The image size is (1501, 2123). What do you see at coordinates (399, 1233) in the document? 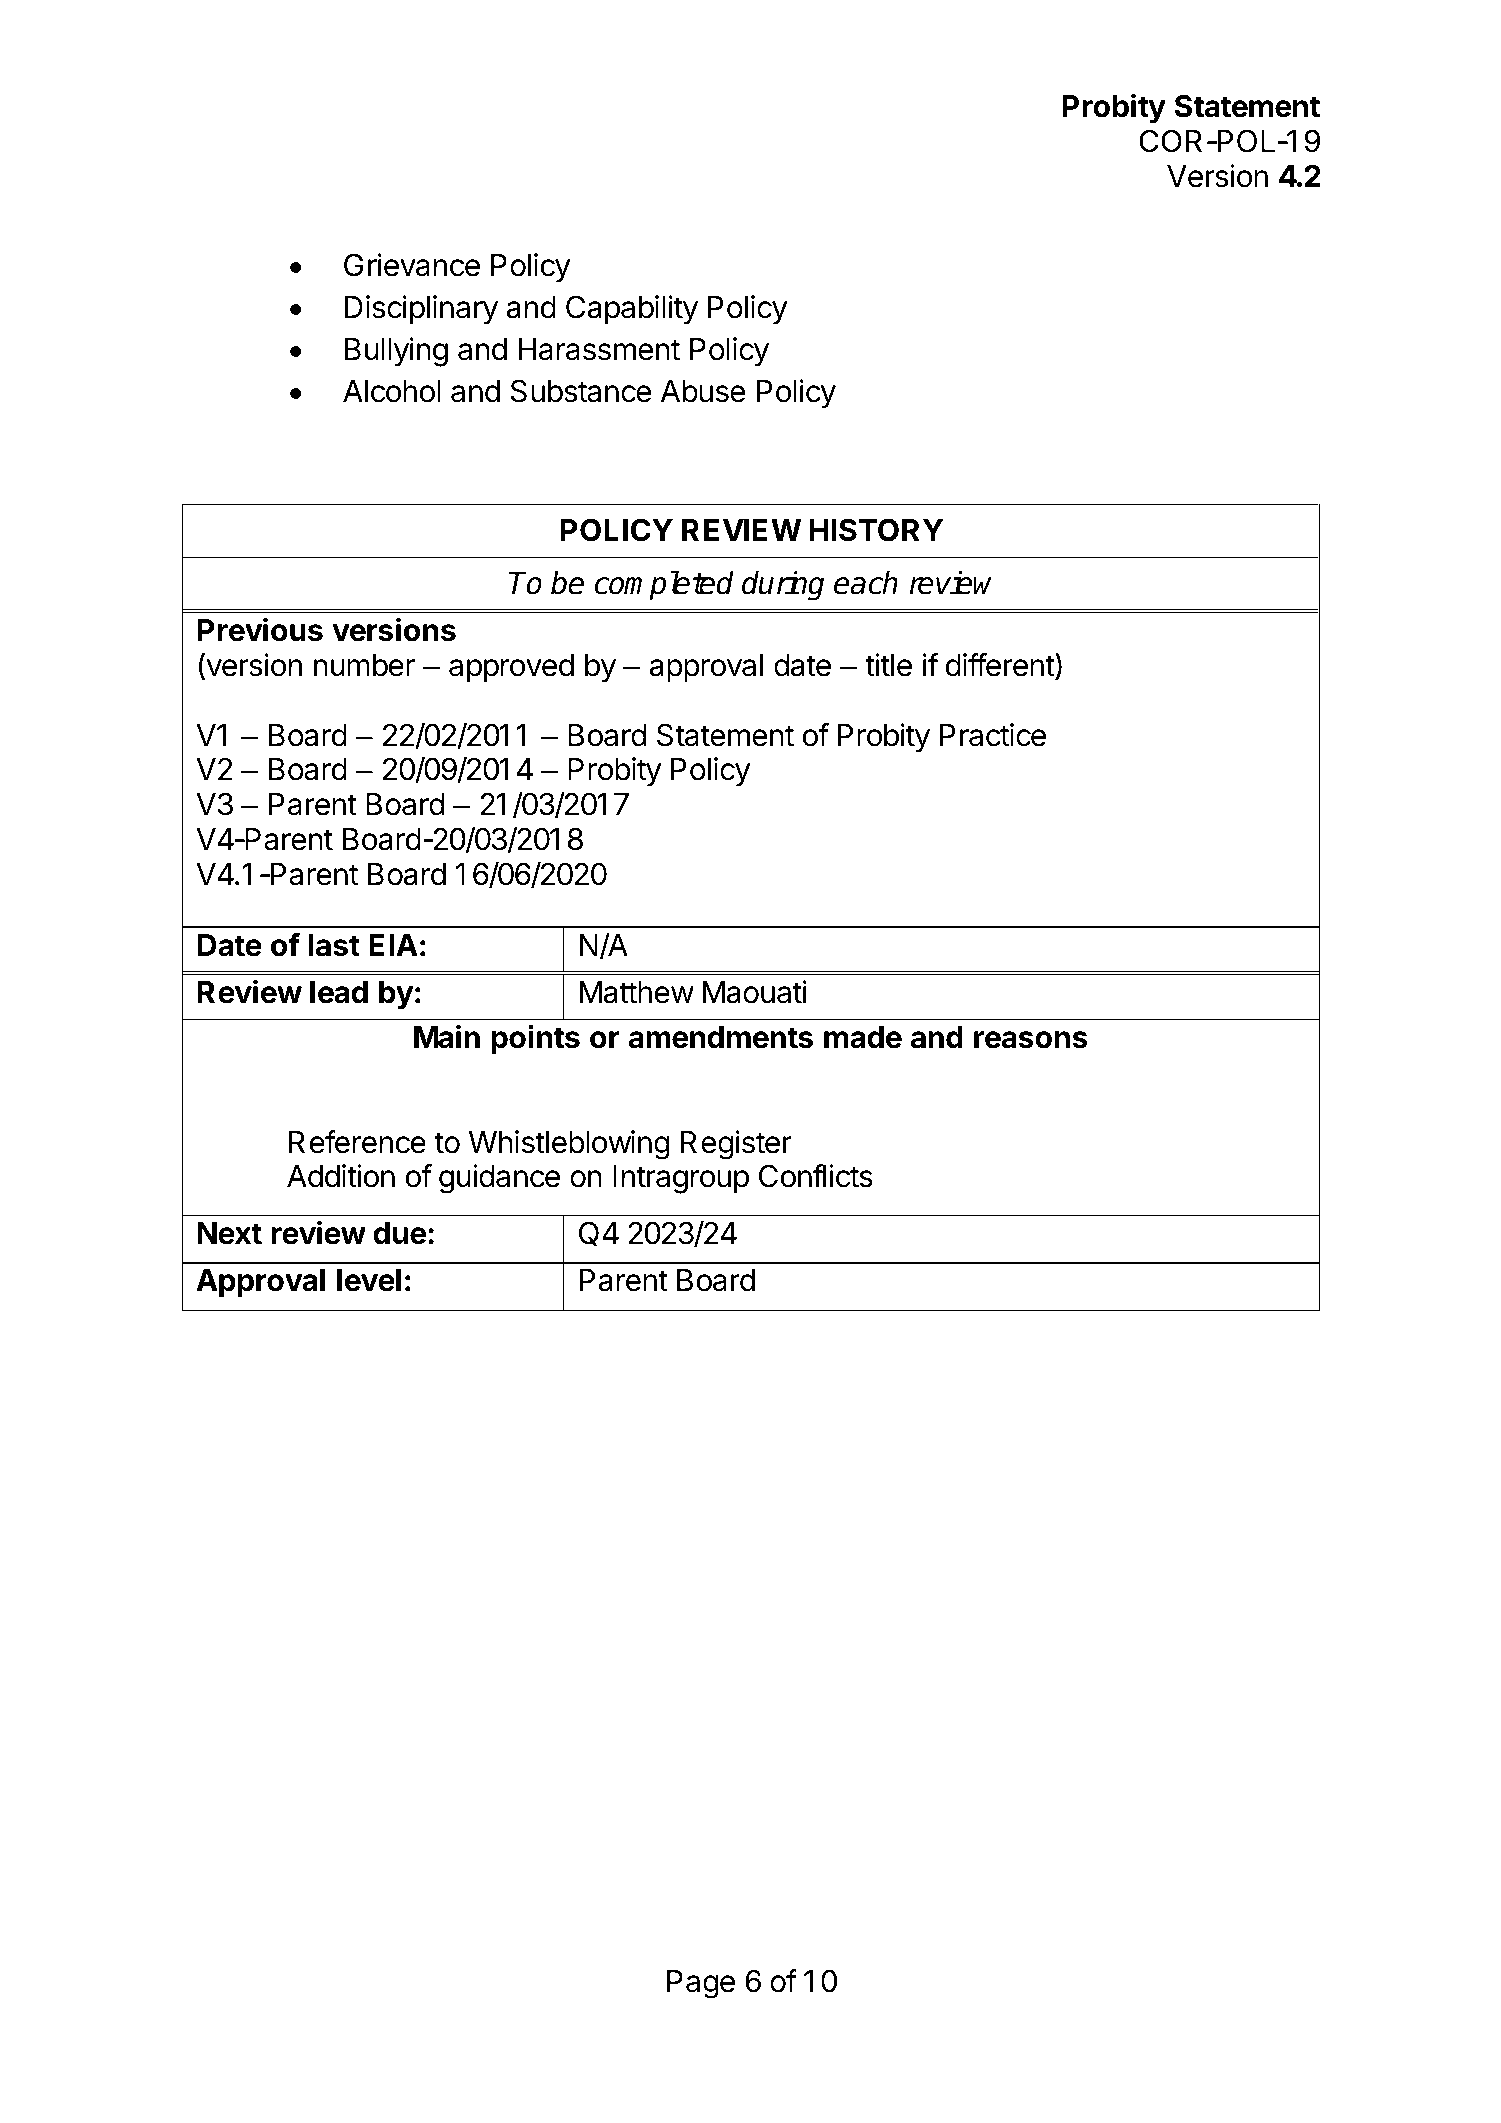
I see `due` at bounding box center [399, 1233].
